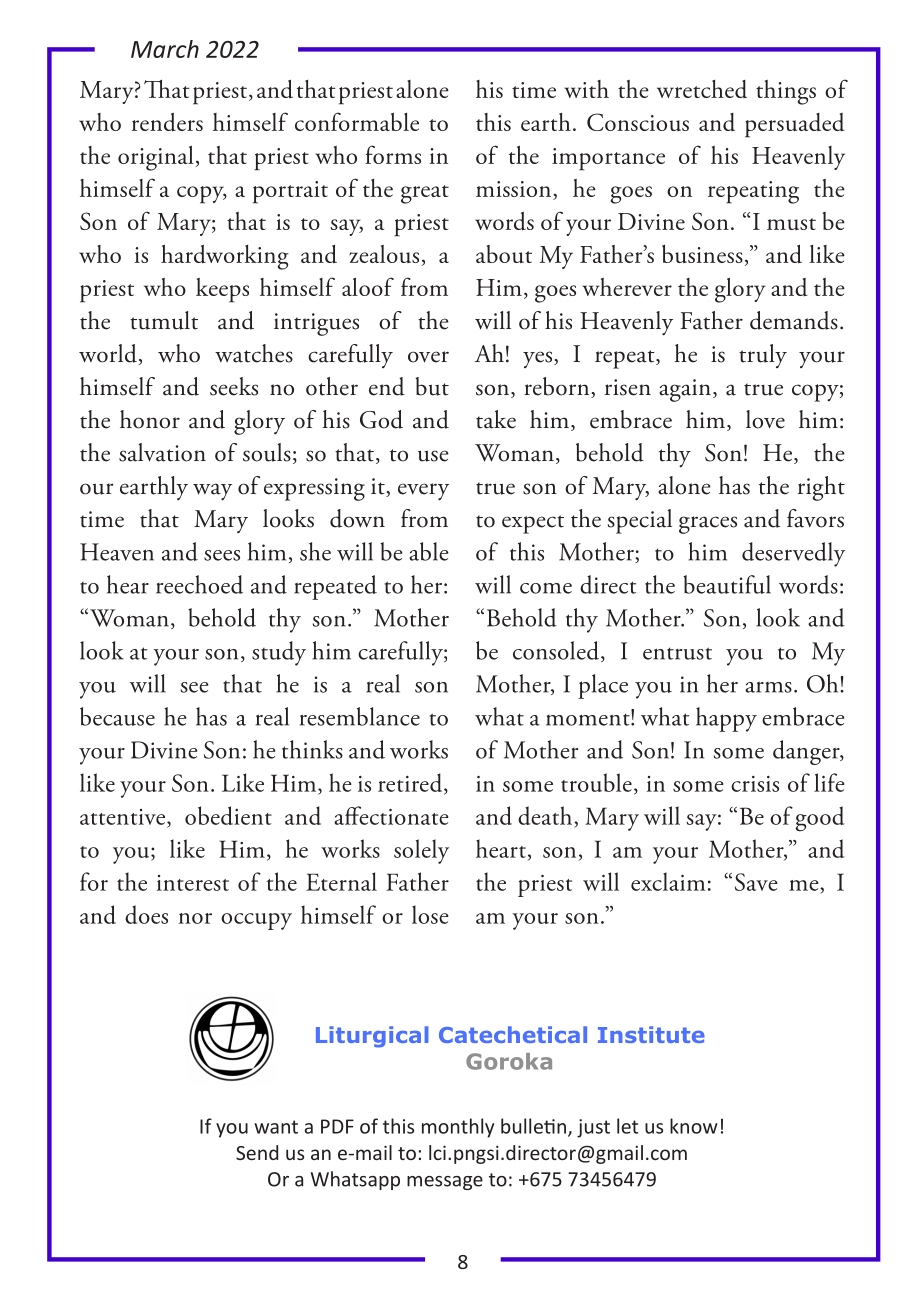 The height and width of the screenshot is (1311, 924). Describe the element at coordinates (393, 154) in the screenshot. I see `forms` at that location.
